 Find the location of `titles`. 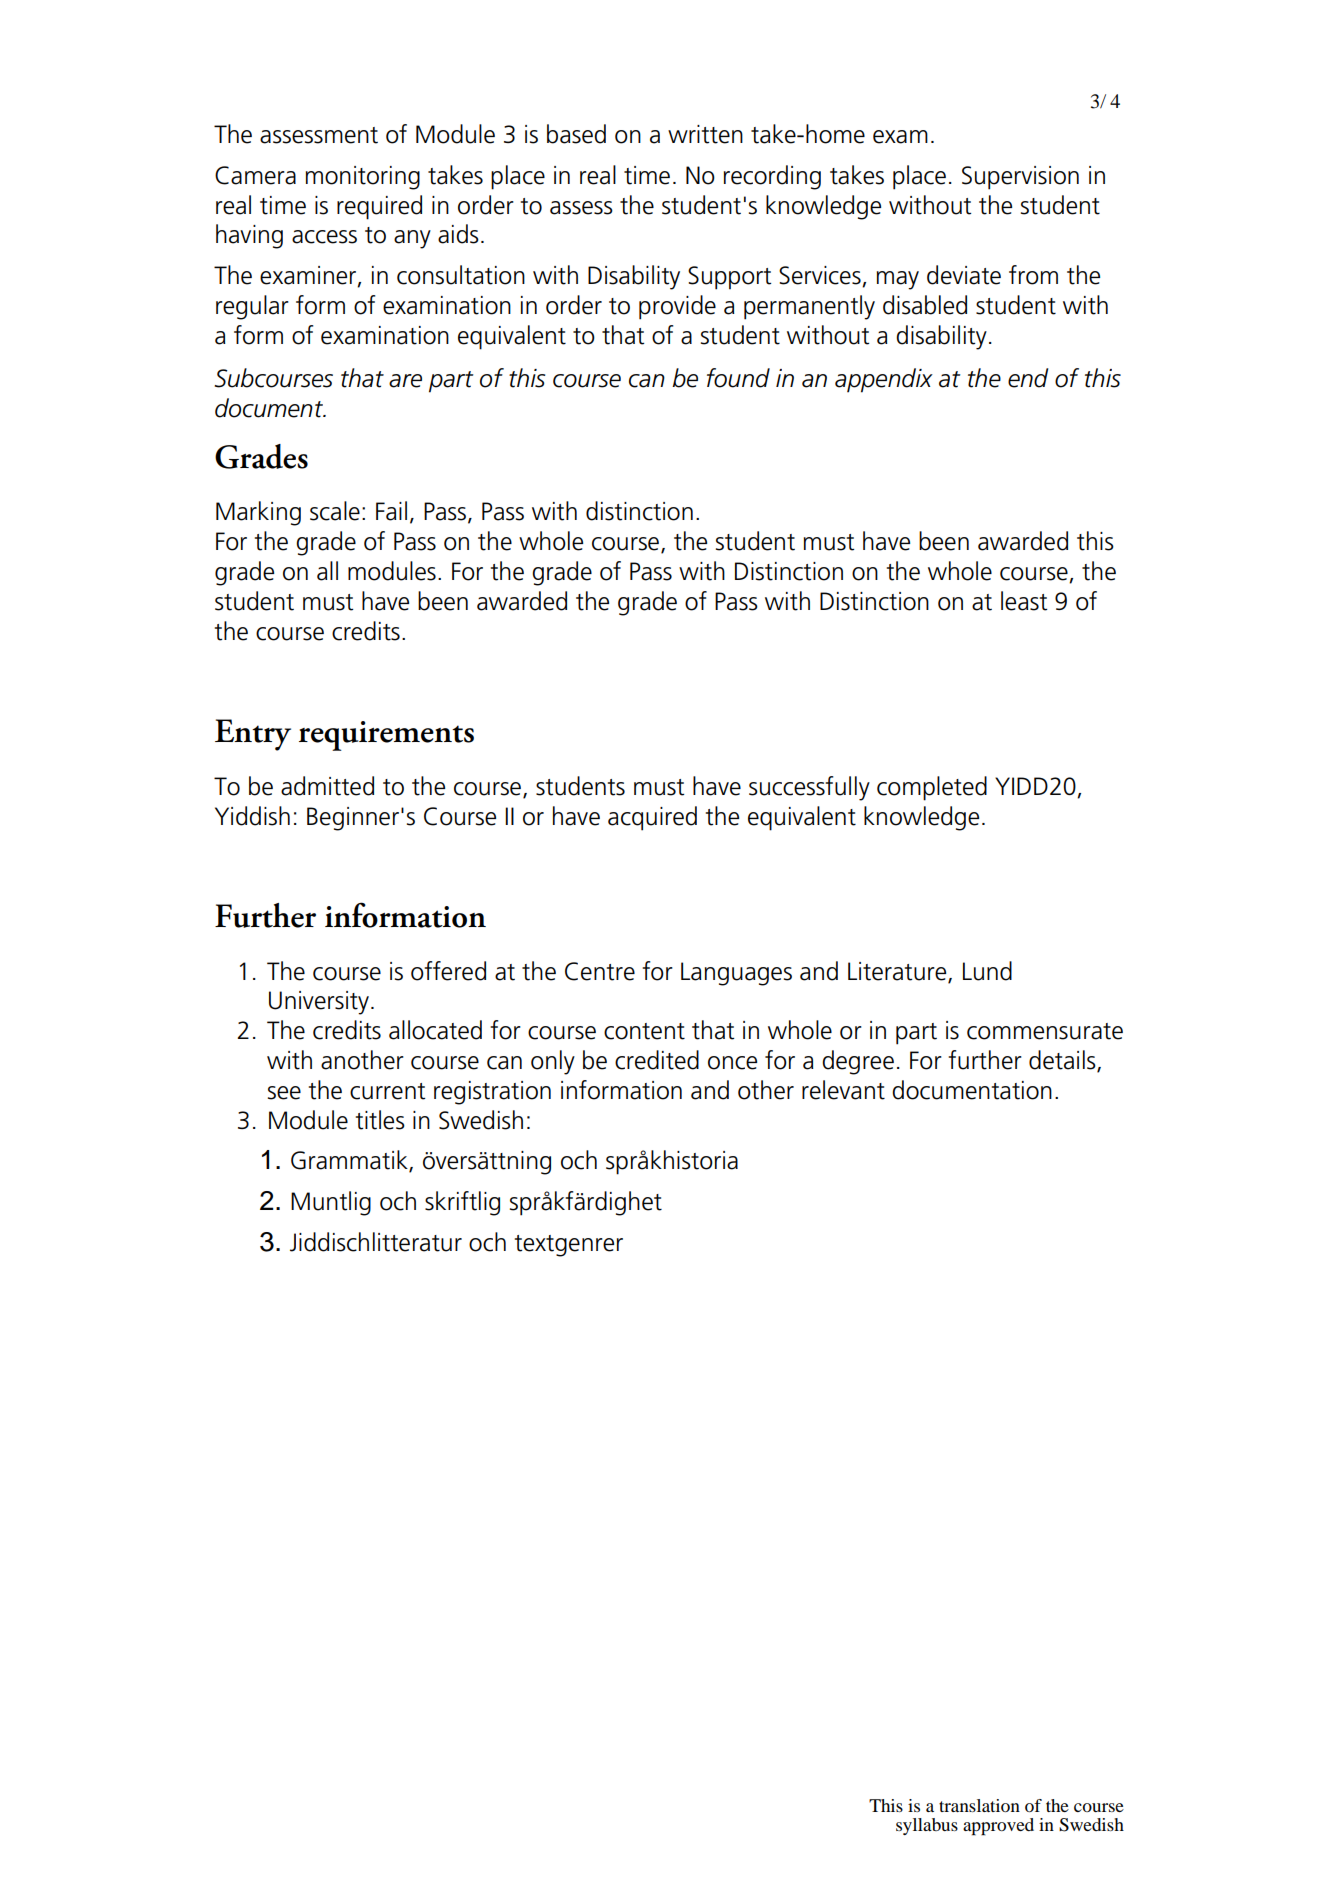

titles is located at coordinates (380, 1120).
